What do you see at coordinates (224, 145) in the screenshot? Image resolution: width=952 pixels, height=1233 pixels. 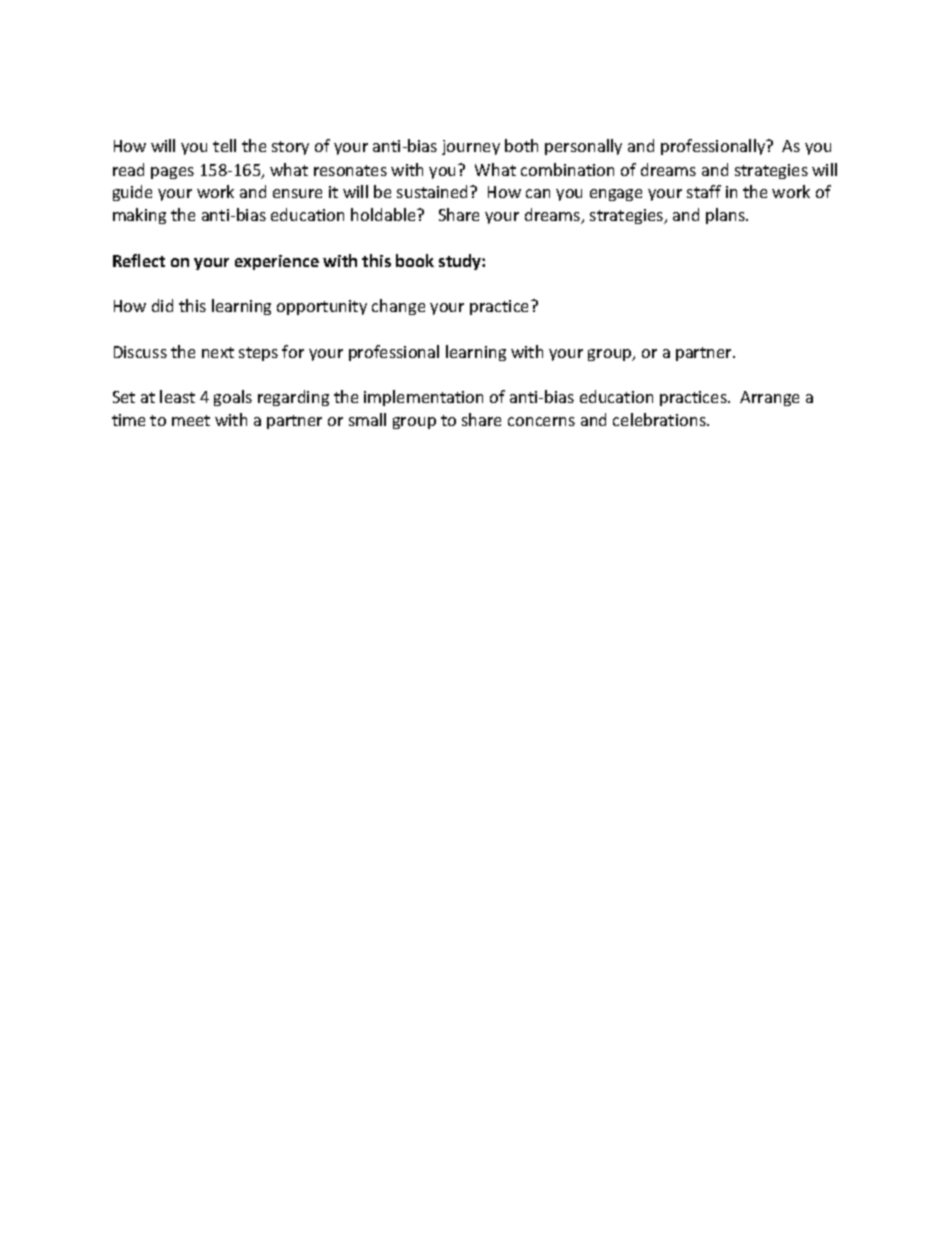 I see `tell` at bounding box center [224, 145].
